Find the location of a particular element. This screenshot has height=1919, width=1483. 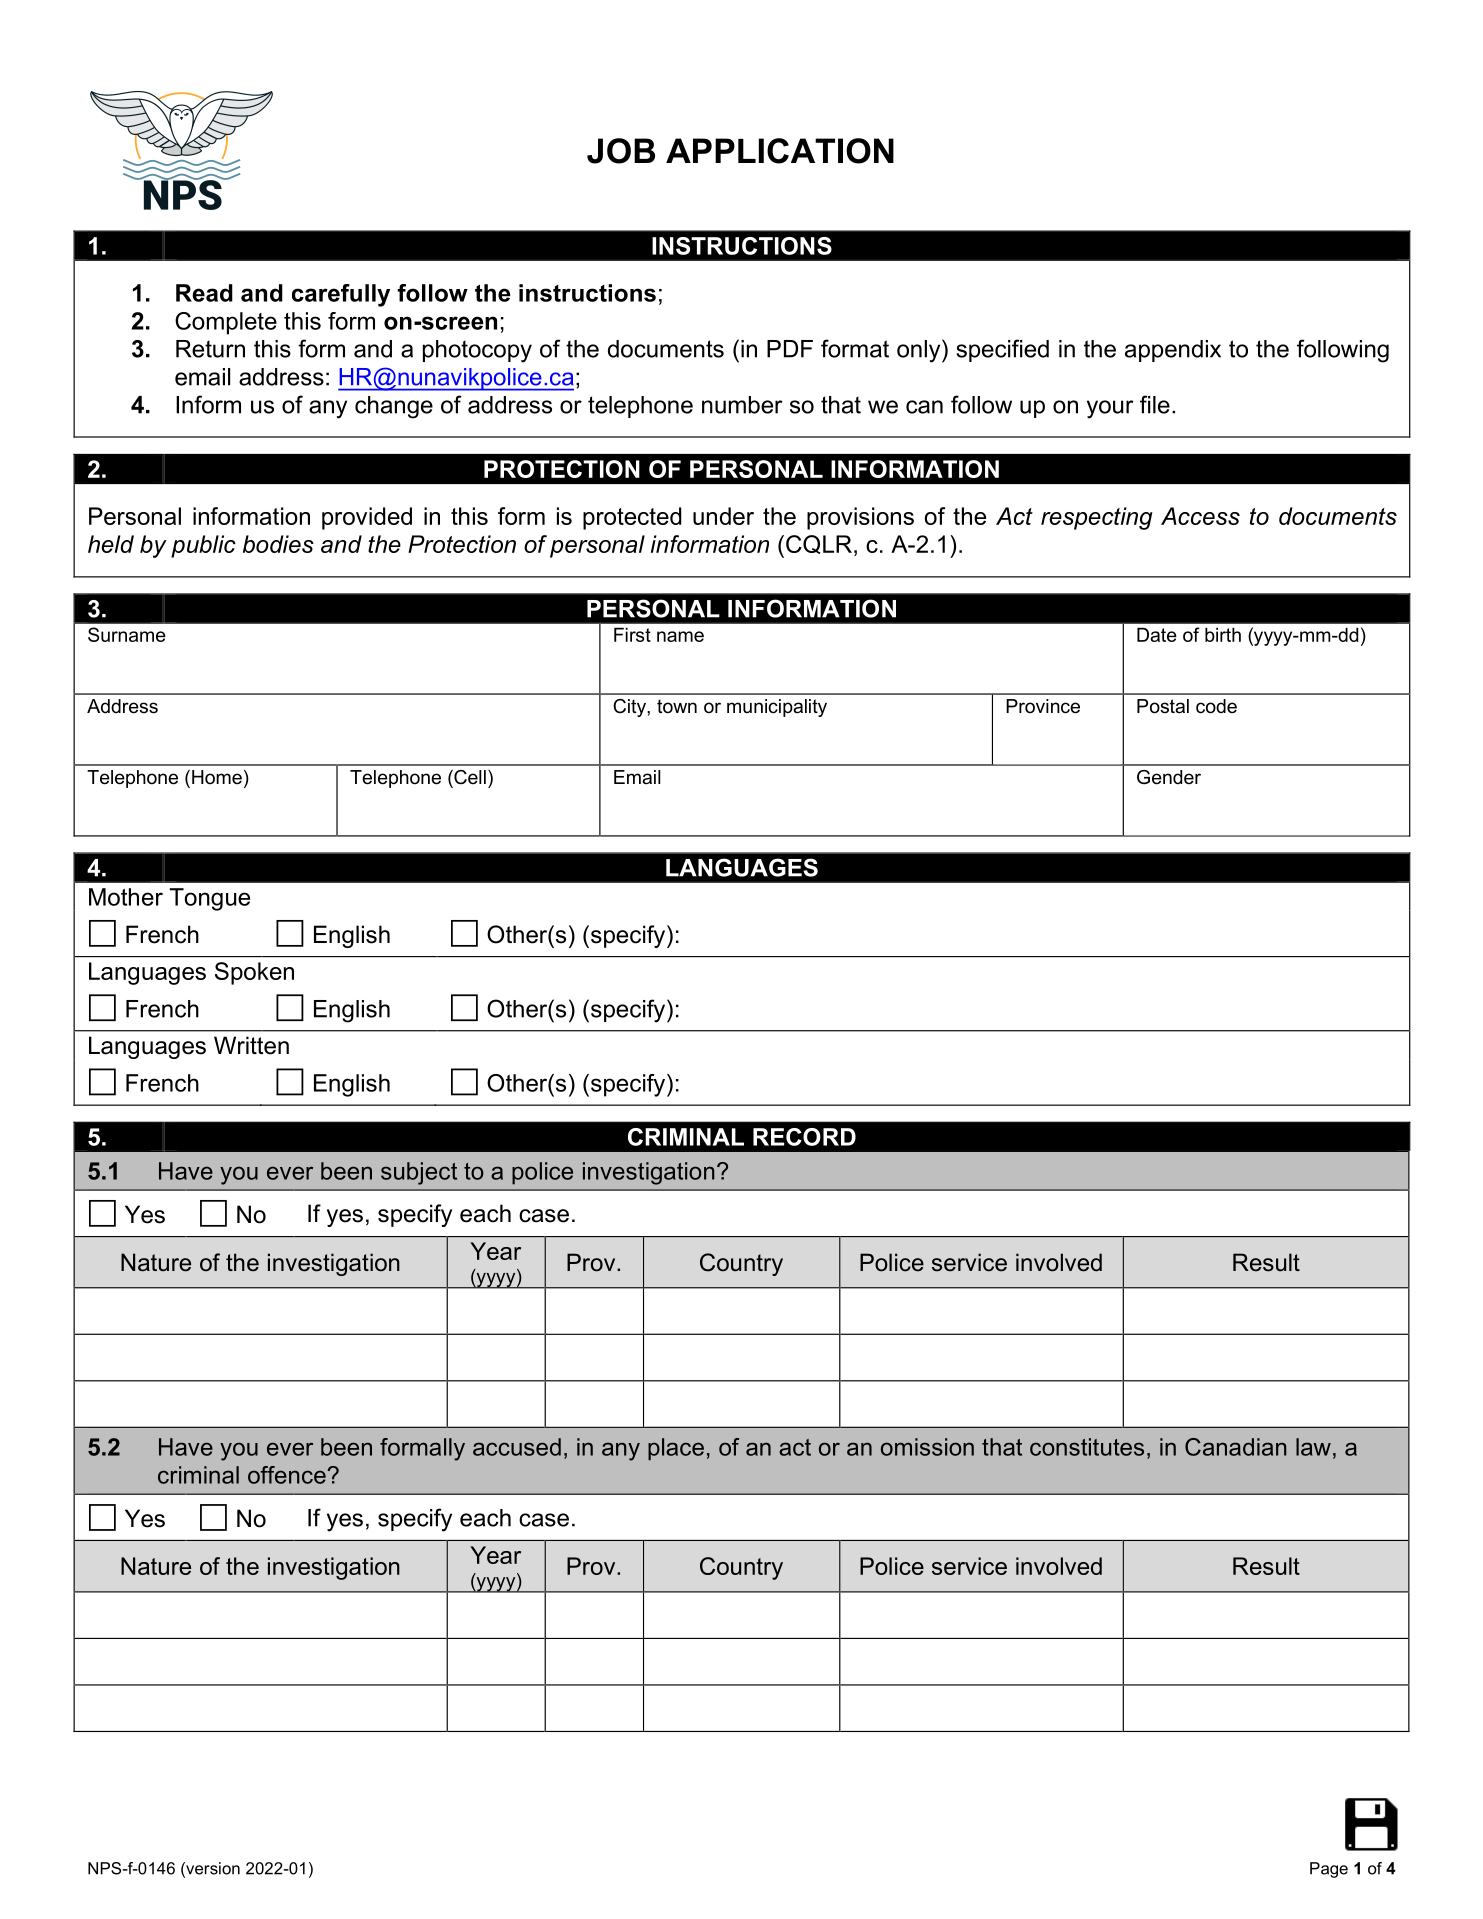

RECORD is located at coordinates (804, 1137).
